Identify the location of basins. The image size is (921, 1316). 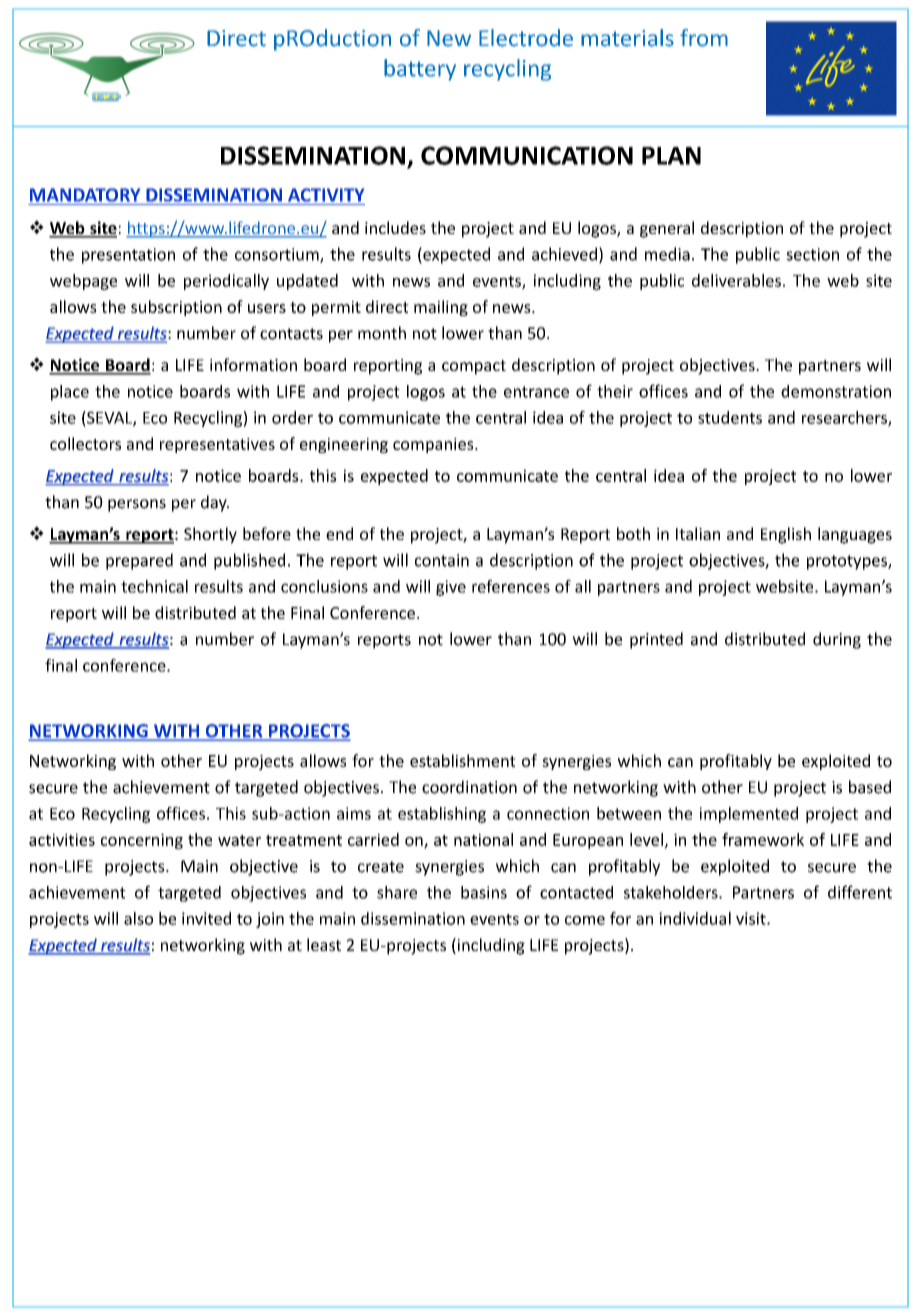
(484, 892).
